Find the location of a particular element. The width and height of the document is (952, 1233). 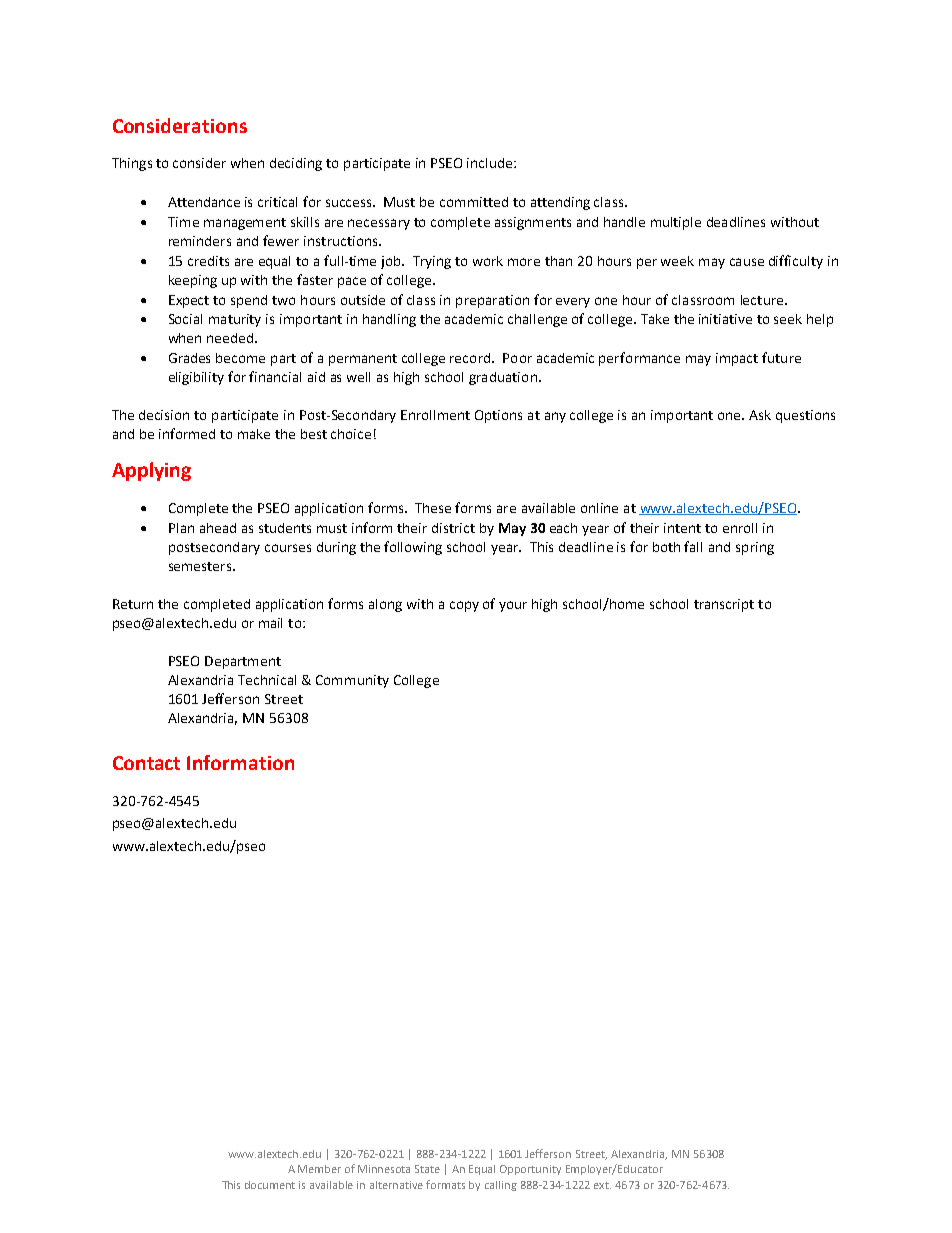

Ask is located at coordinates (760, 415).
